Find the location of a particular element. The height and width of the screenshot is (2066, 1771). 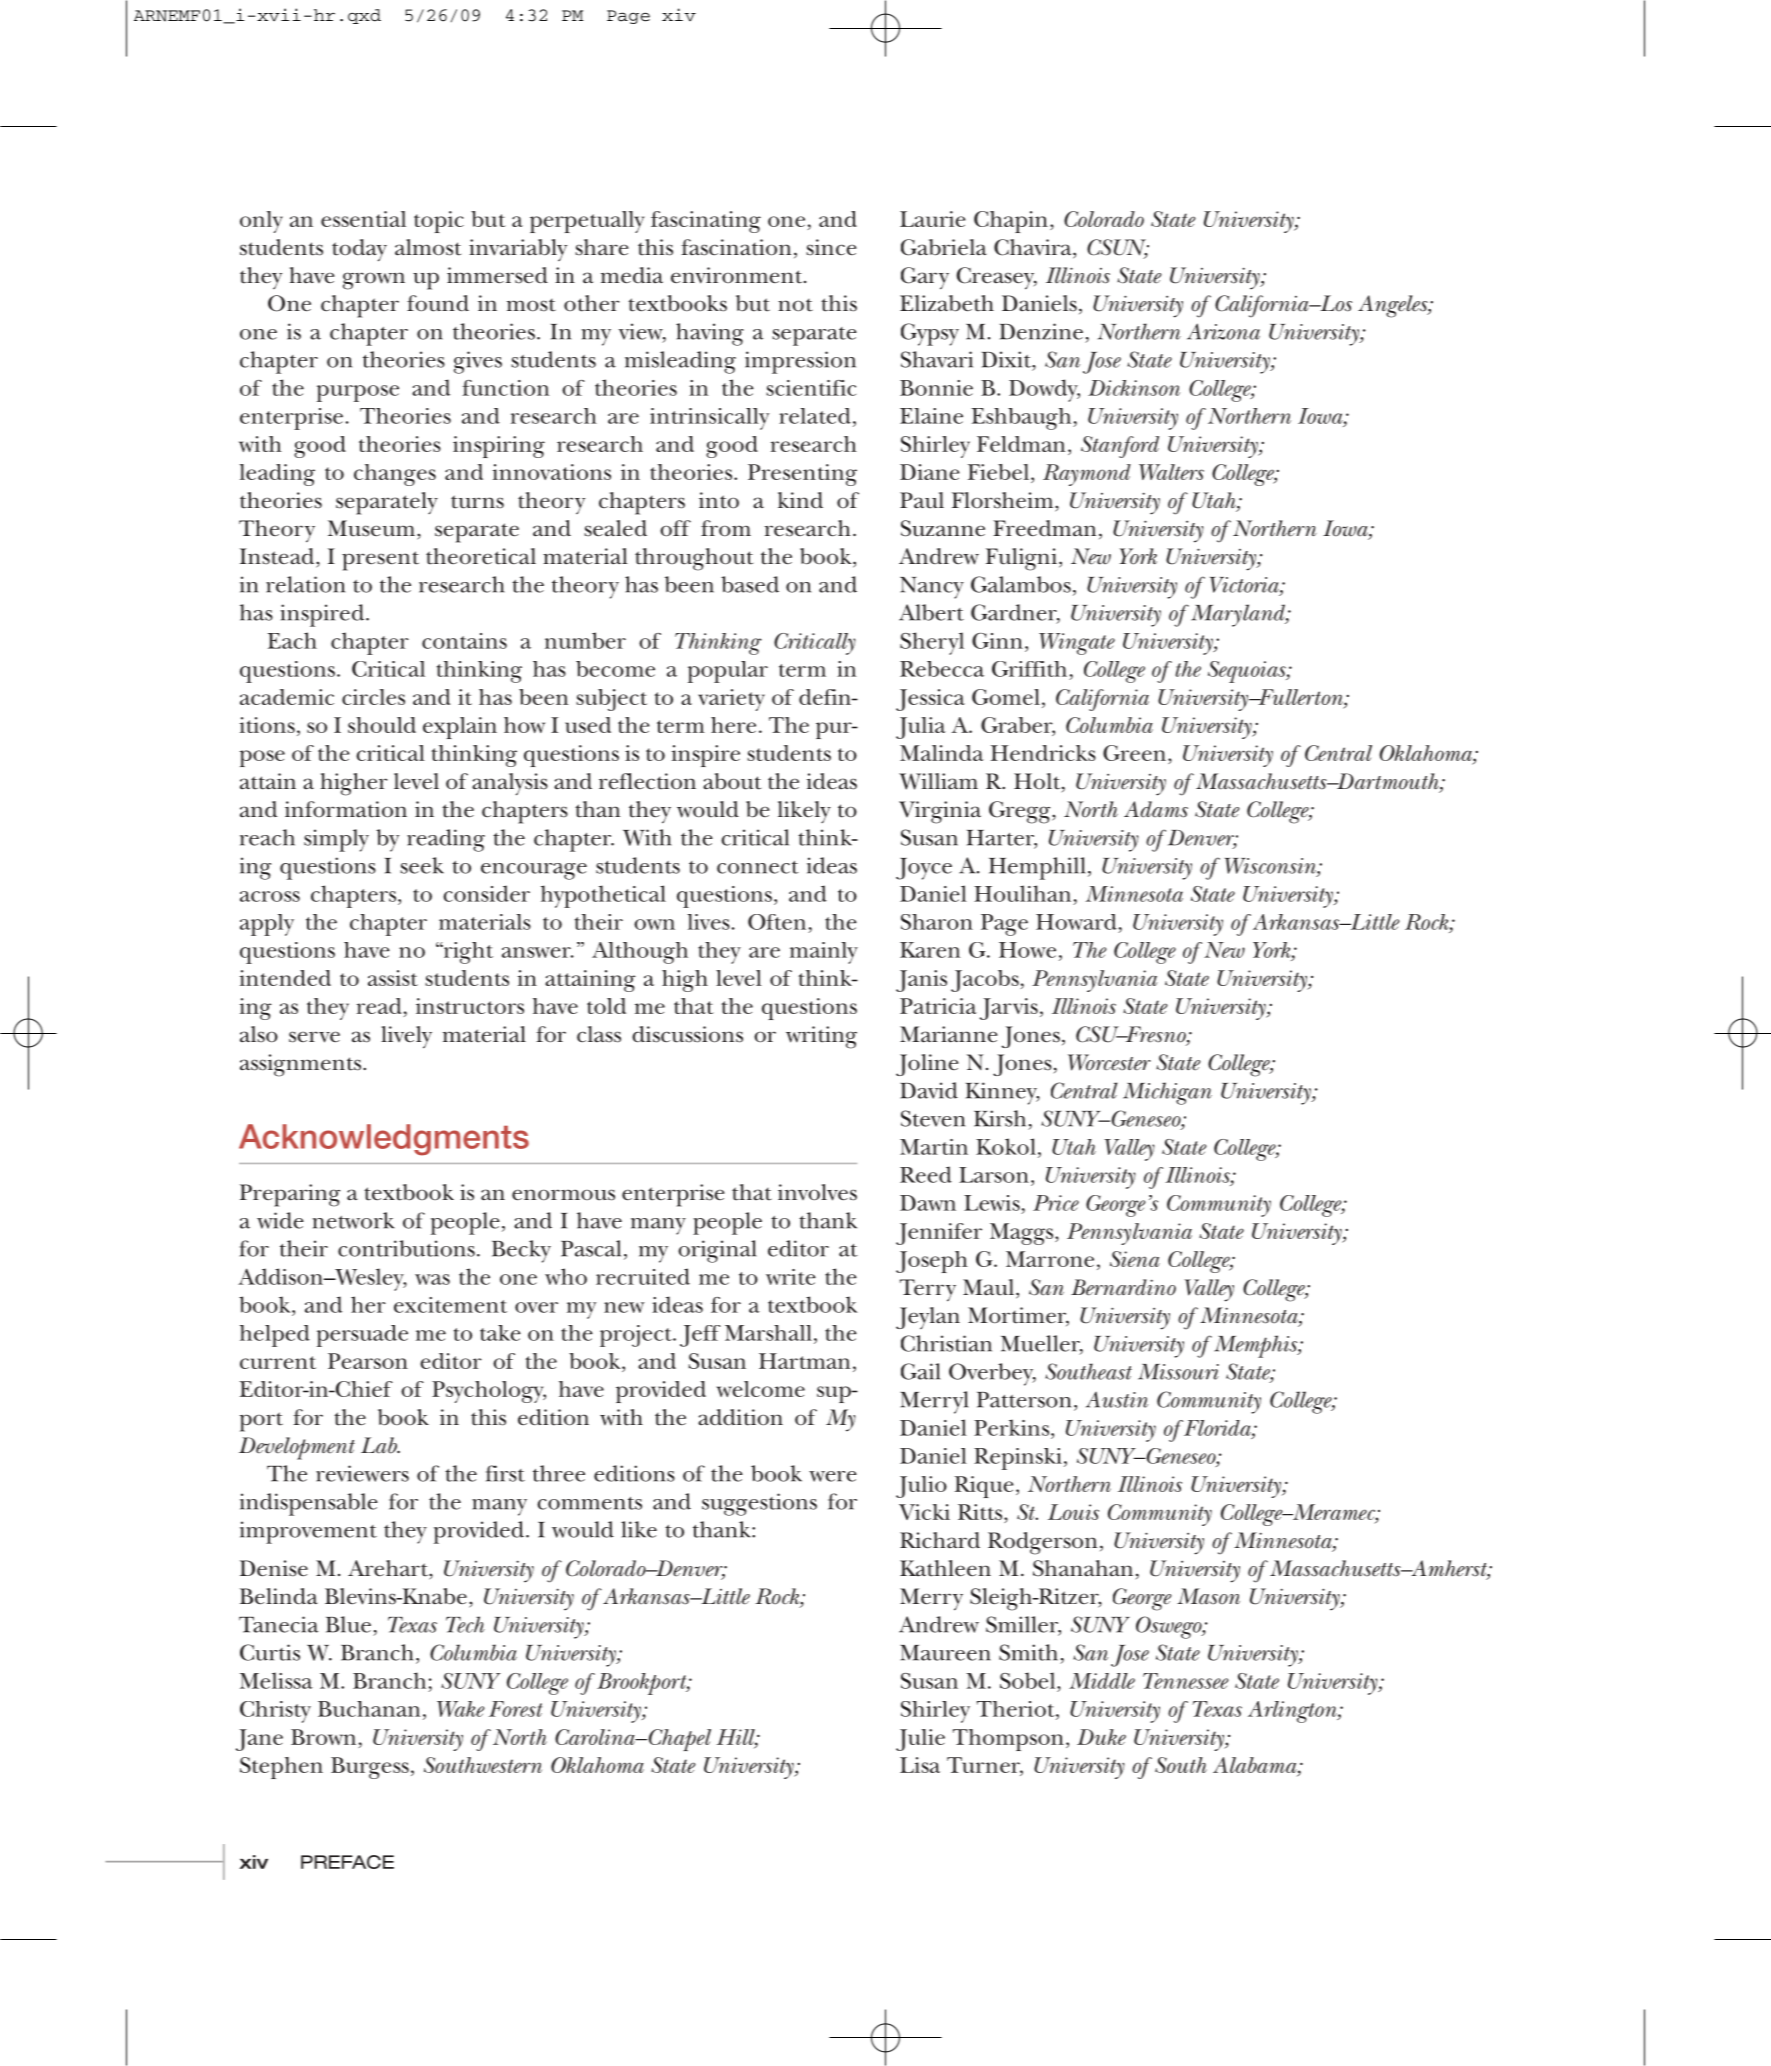

Arizona is located at coordinates (1223, 331).
